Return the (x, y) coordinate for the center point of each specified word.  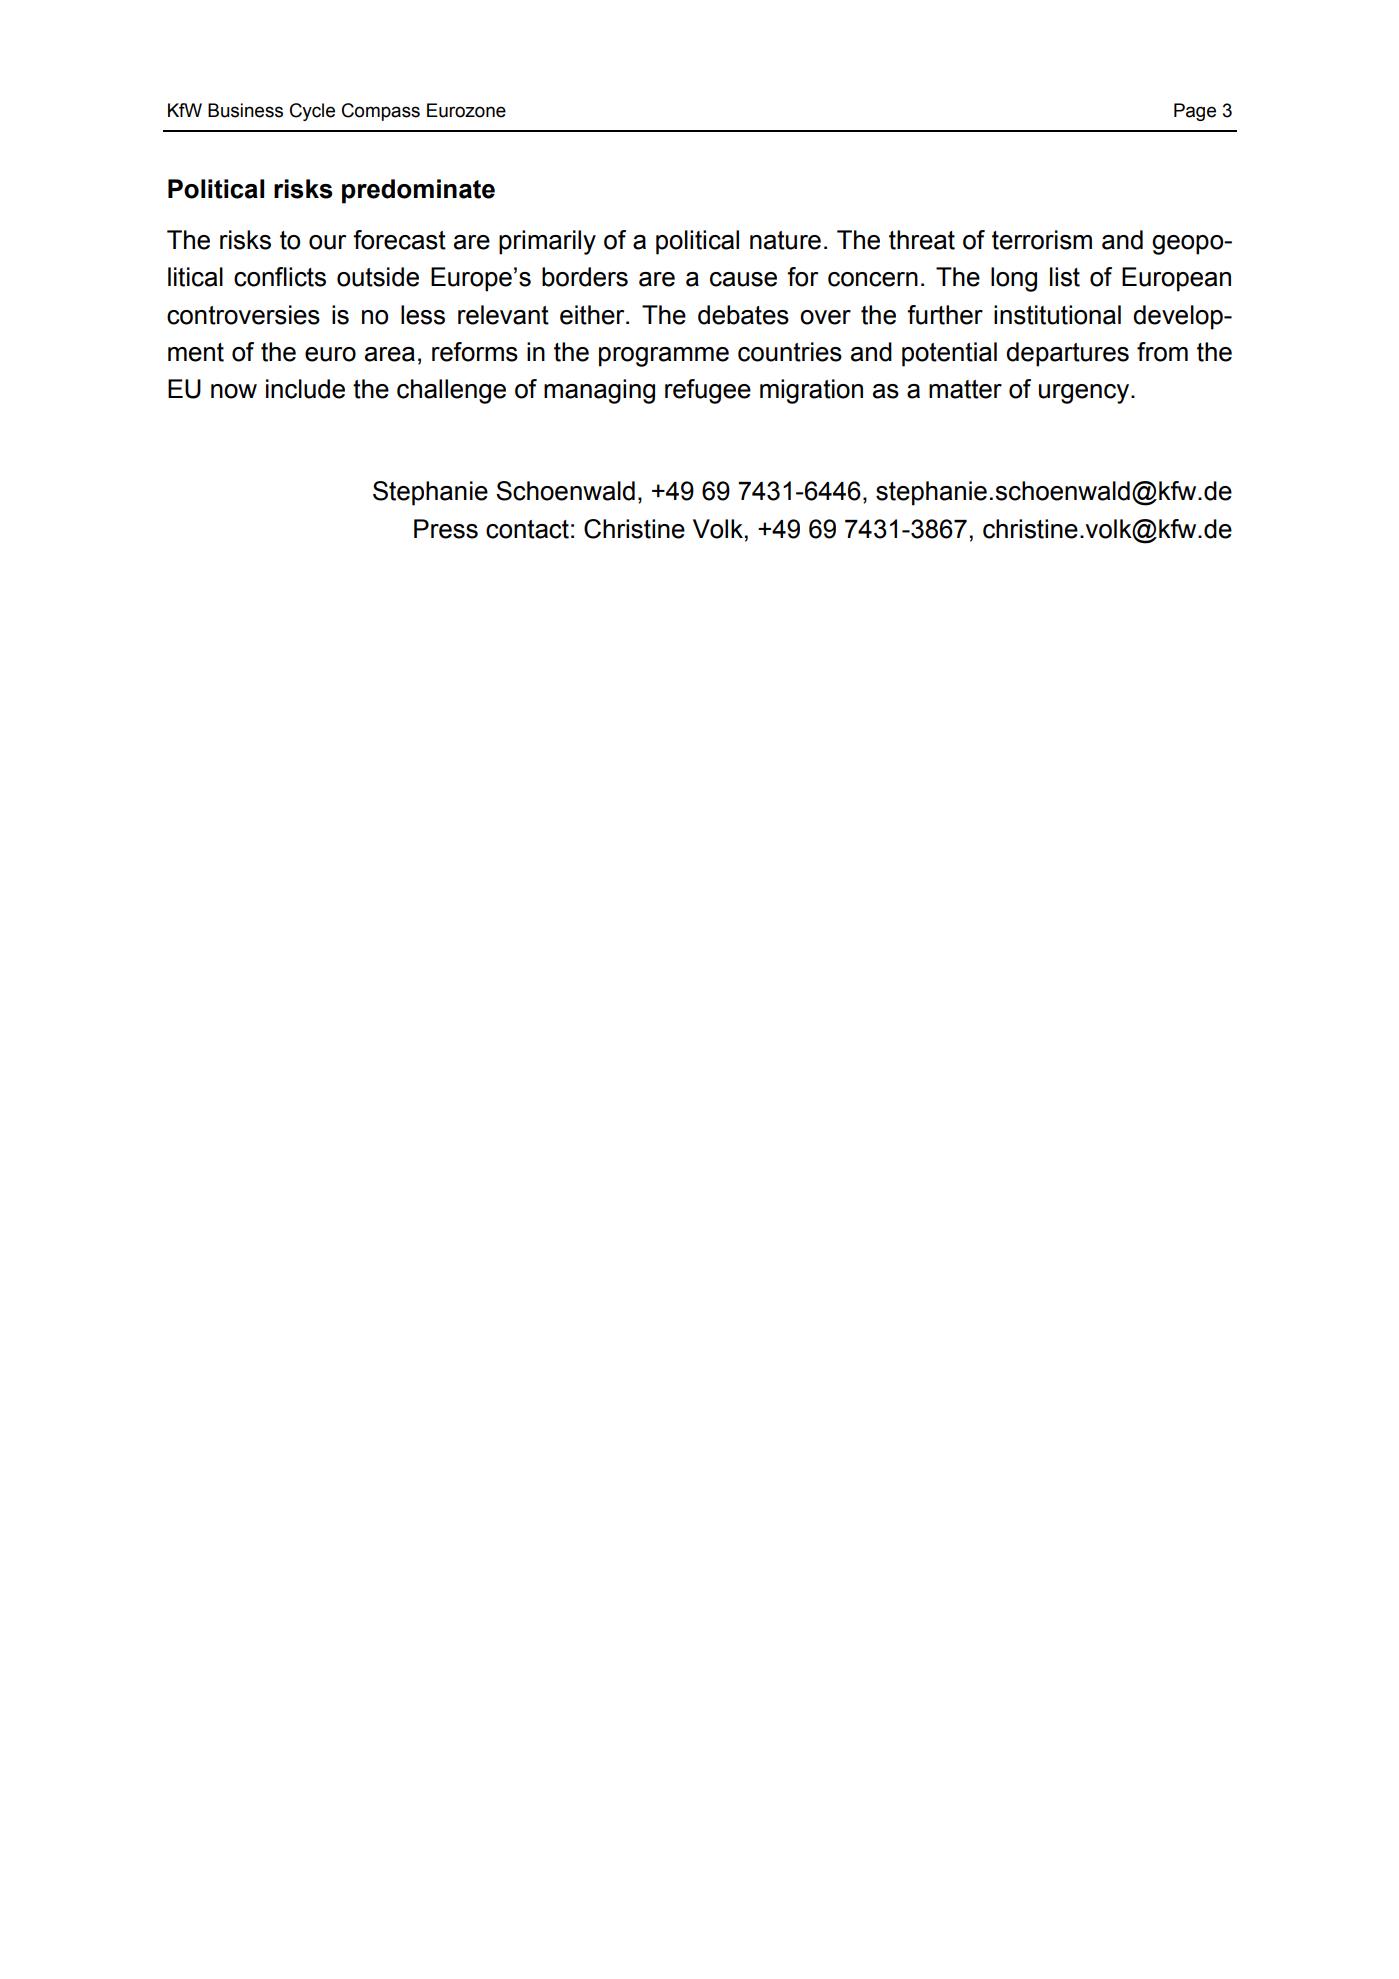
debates (743, 315)
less (423, 315)
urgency (1085, 394)
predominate (418, 191)
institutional (1057, 315)
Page (1195, 112)
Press (446, 529)
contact (527, 529)
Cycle (312, 112)
